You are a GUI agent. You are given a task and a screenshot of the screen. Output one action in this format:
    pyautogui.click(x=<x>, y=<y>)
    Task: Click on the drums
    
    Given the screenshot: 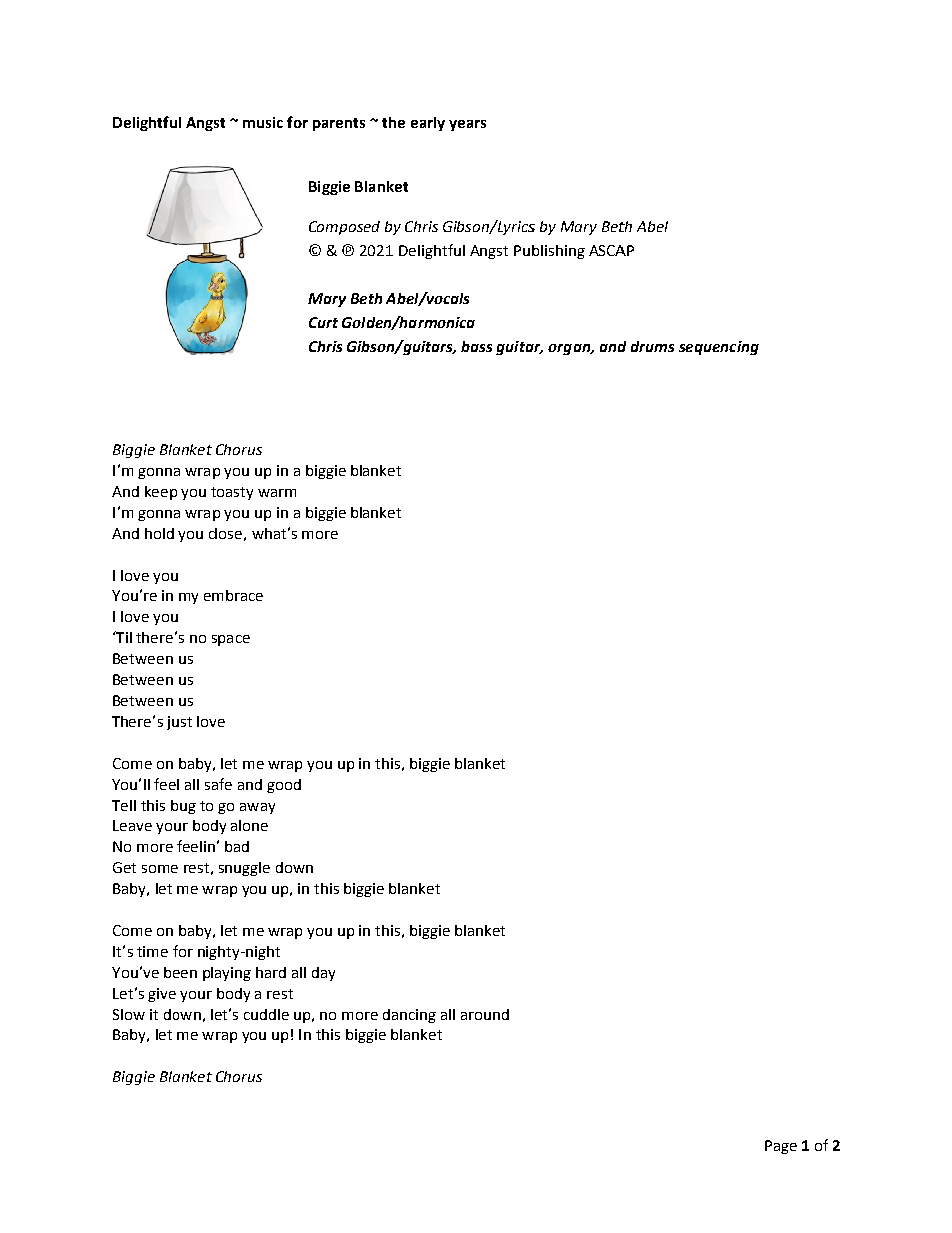 What is the action you would take?
    pyautogui.click(x=652, y=346)
